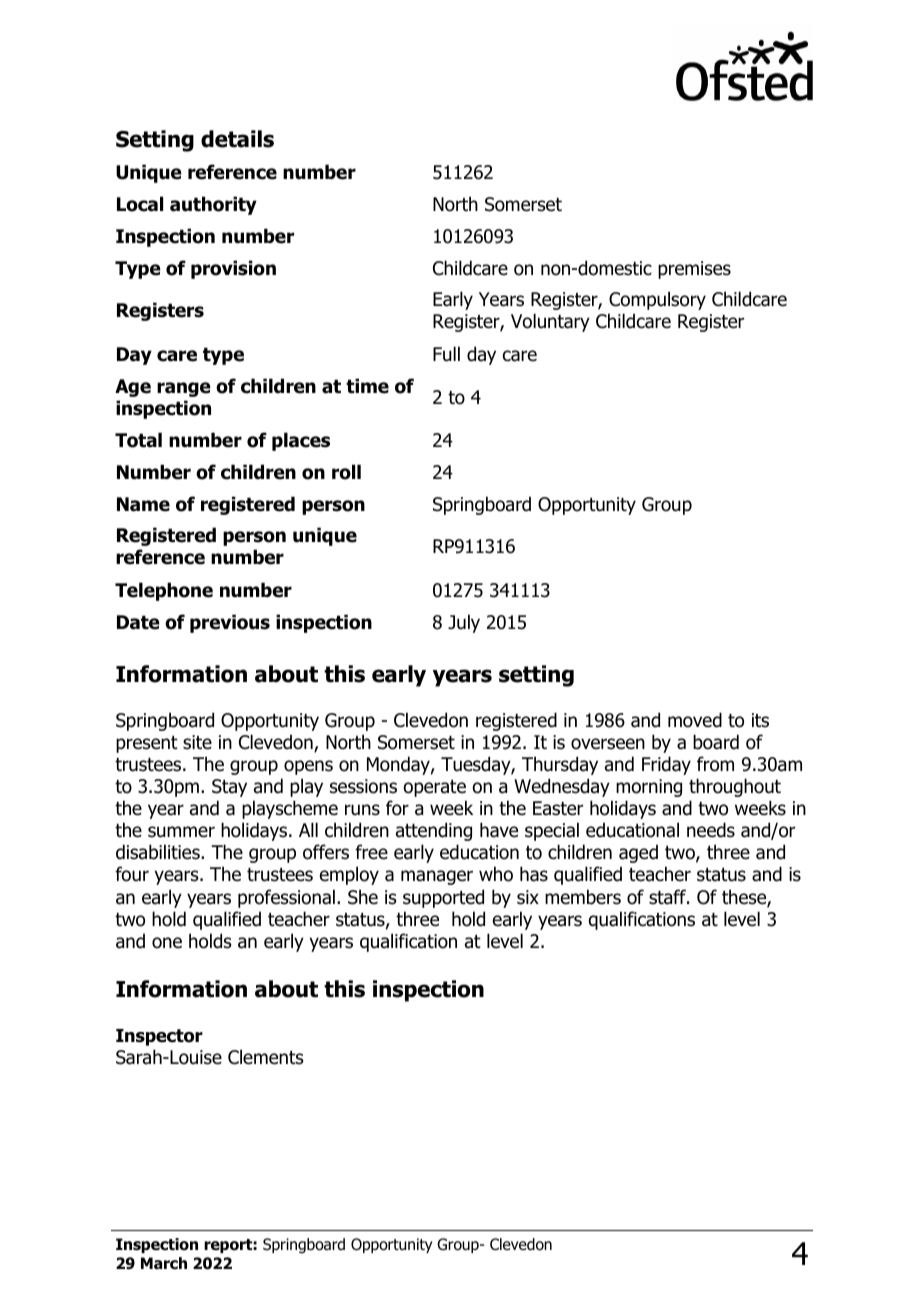 Image resolution: width=924 pixels, height=1310 pixels. I want to click on staff, so click(669, 897).
